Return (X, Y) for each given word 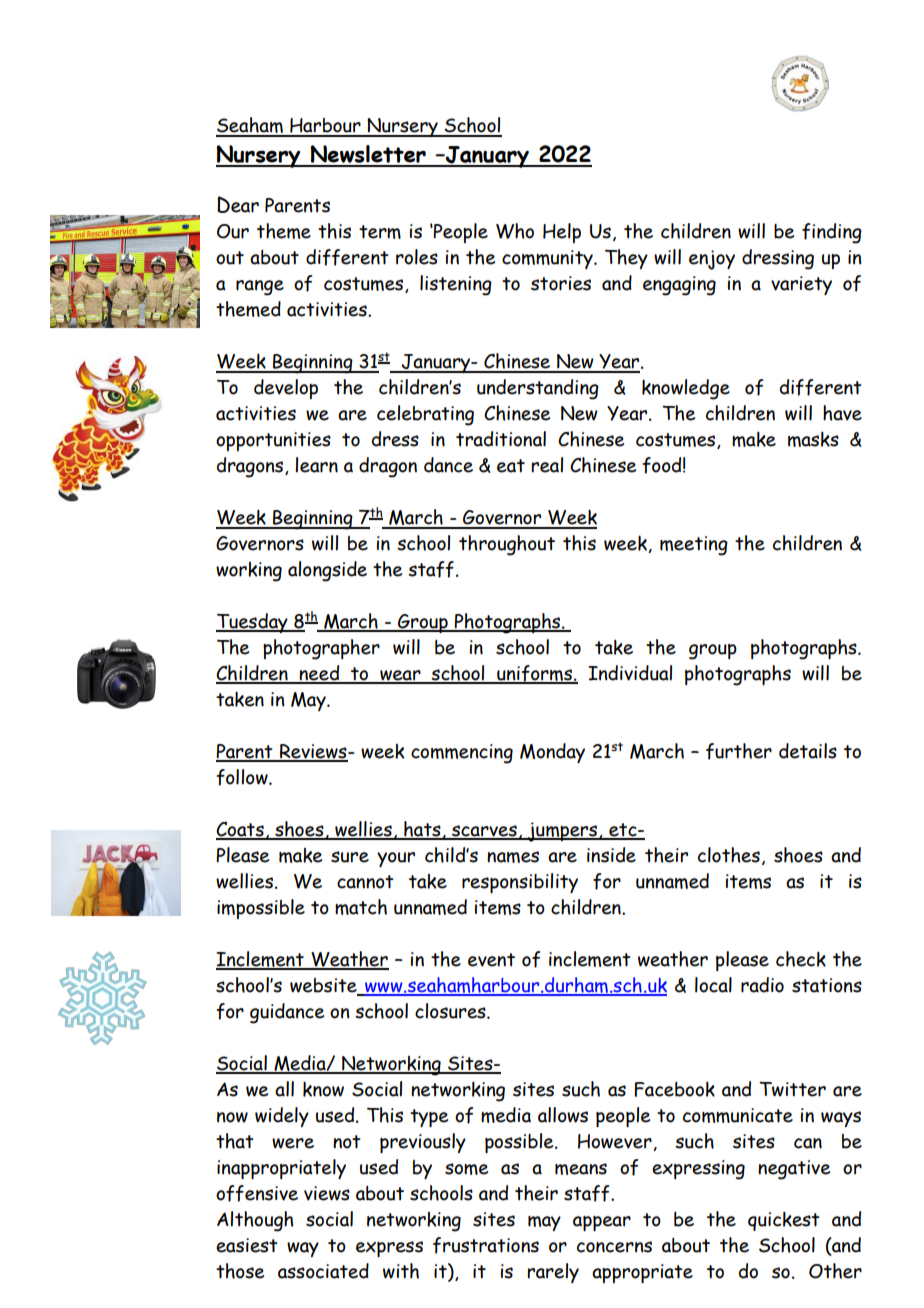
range (260, 288)
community (548, 259)
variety (801, 285)
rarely (553, 1273)
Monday (552, 753)
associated (323, 1271)
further (739, 751)
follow (243, 777)
